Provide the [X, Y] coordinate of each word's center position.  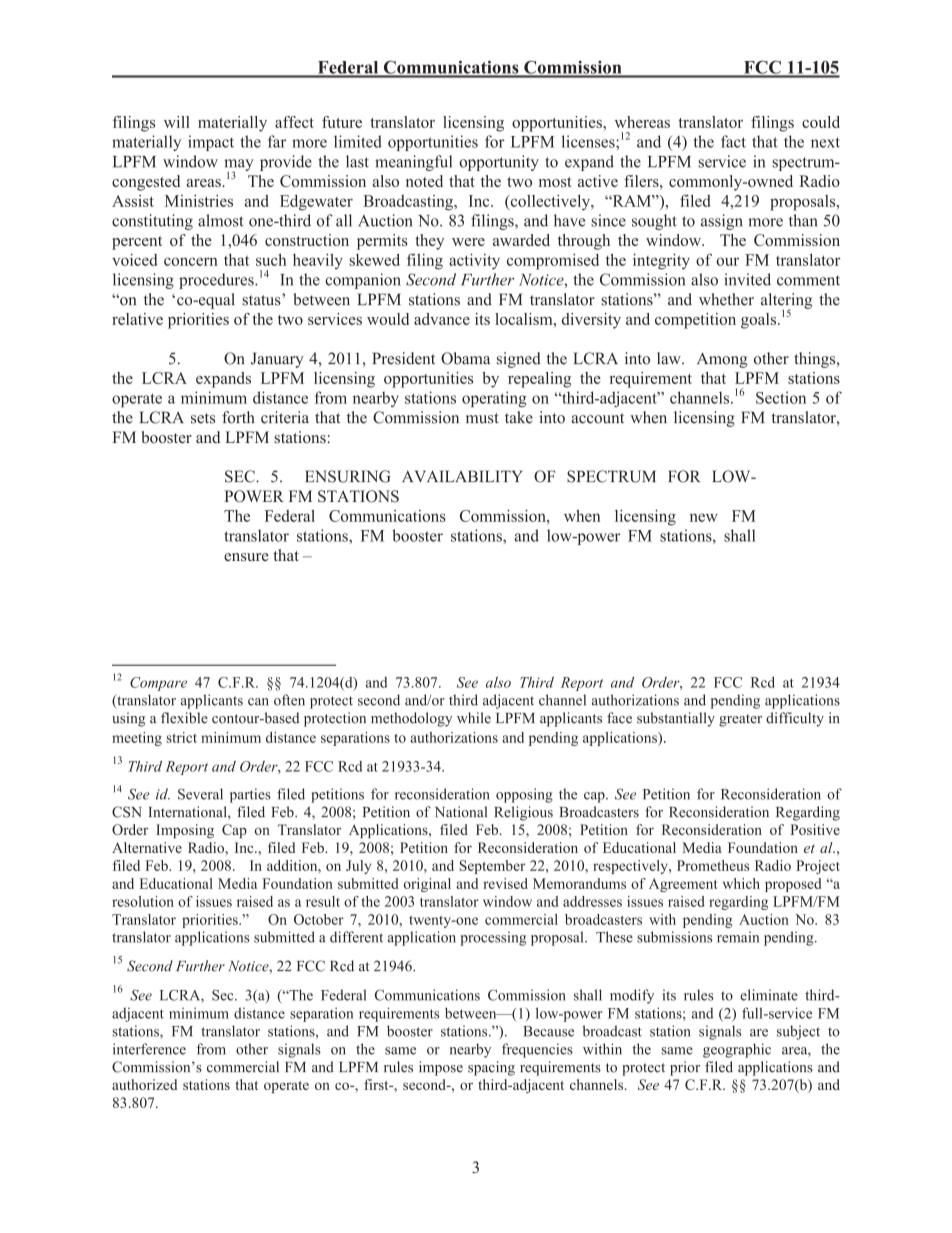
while [474, 718]
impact [211, 143]
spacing [491, 1068]
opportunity [499, 163]
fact [733, 141]
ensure [246, 557]
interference [149, 1049]
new [704, 517]
